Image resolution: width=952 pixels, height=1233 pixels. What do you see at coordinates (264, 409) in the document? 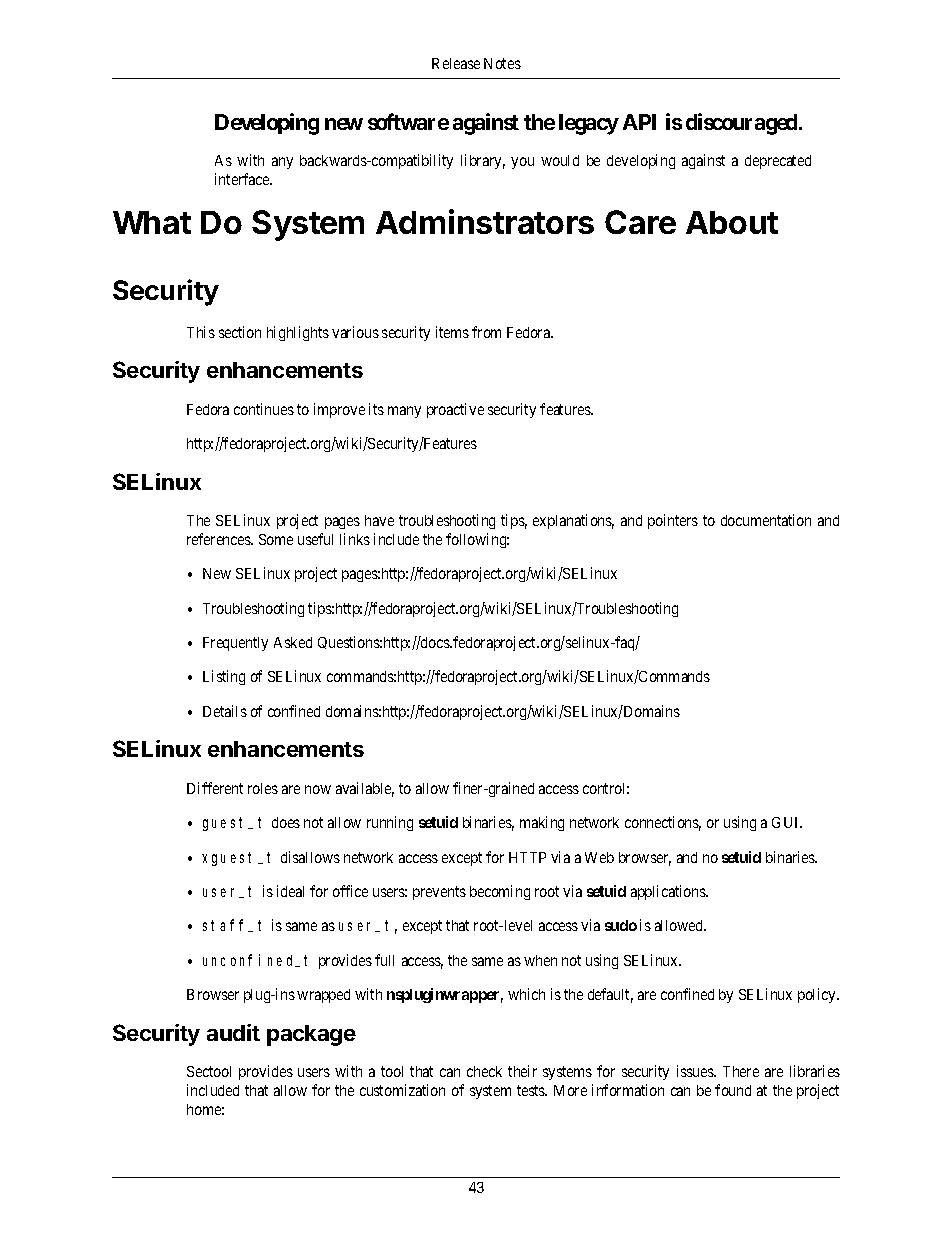
I see `continues` at bounding box center [264, 409].
